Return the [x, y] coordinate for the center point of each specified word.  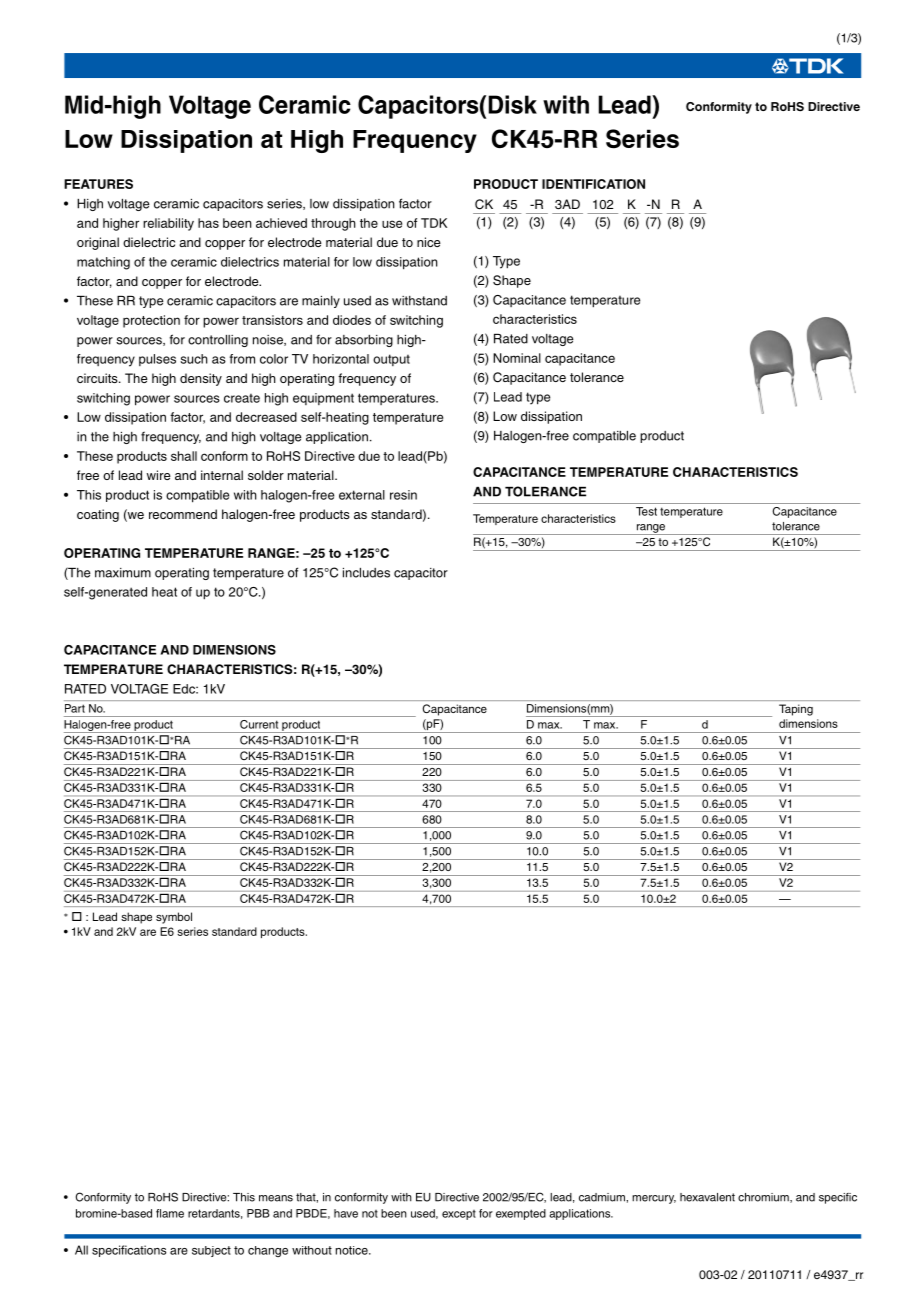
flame [170, 1213]
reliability [168, 224]
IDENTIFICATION [593, 184]
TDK [434, 223]
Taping [796, 710]
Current [259, 724]
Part [75, 708]
